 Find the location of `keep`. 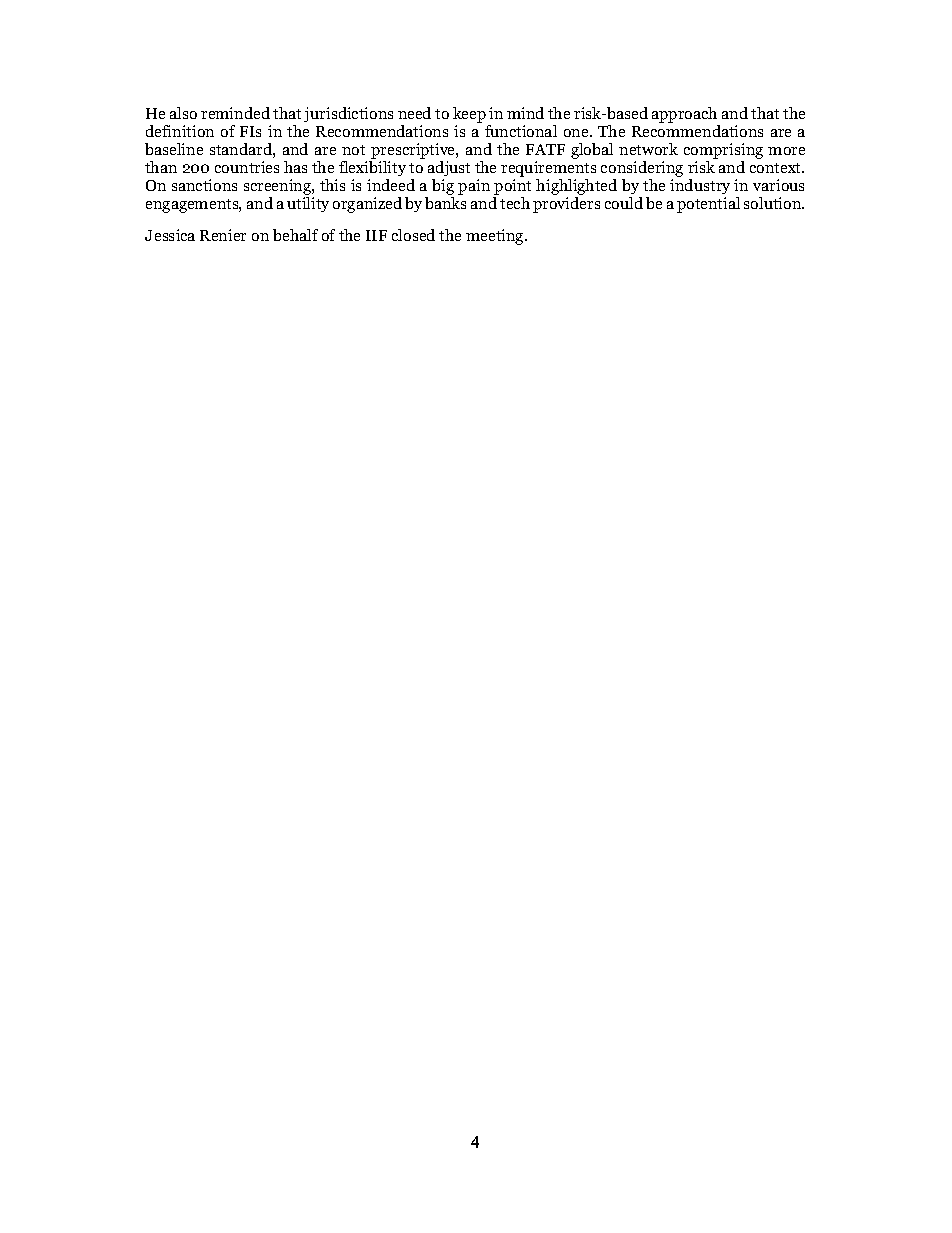

keep is located at coordinates (469, 116).
